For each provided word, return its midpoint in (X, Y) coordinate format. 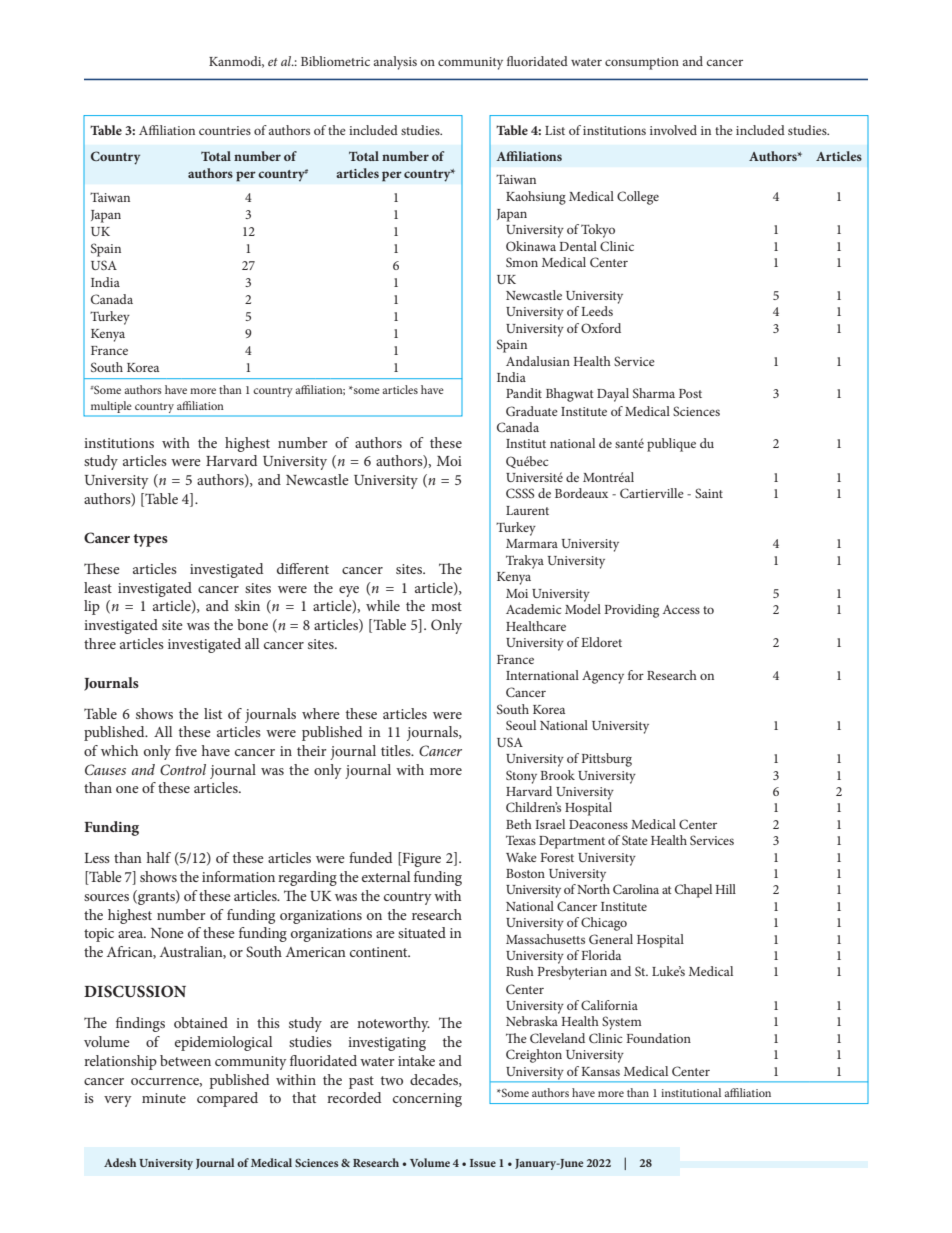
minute (164, 1098)
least (98, 587)
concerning (427, 1100)
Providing (631, 611)
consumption (642, 63)
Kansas (601, 1071)
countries (225, 130)
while (383, 605)
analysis (395, 63)
